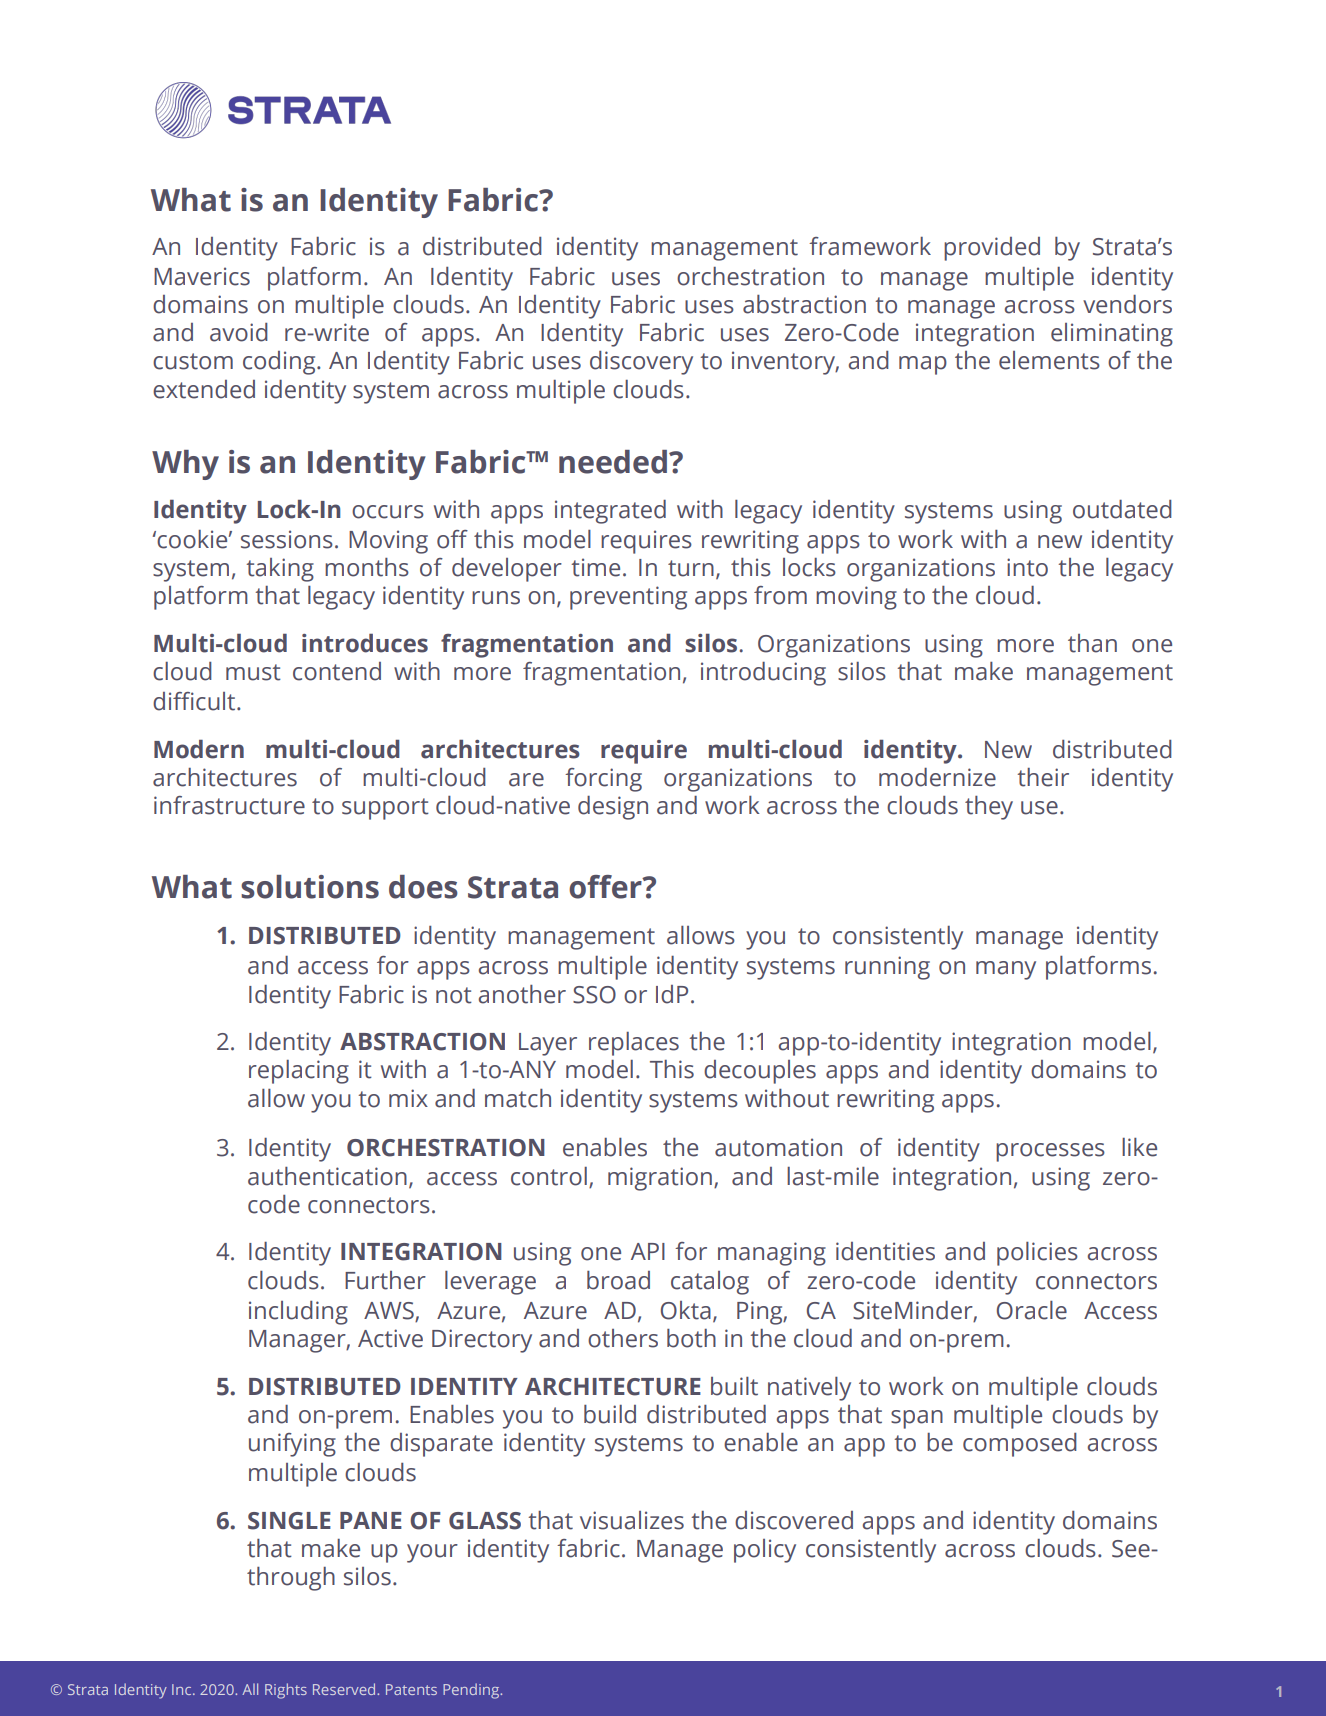 The height and width of the page is (1716, 1326). Describe the element at coordinates (765, 1551) in the page. I see `policy` at that location.
